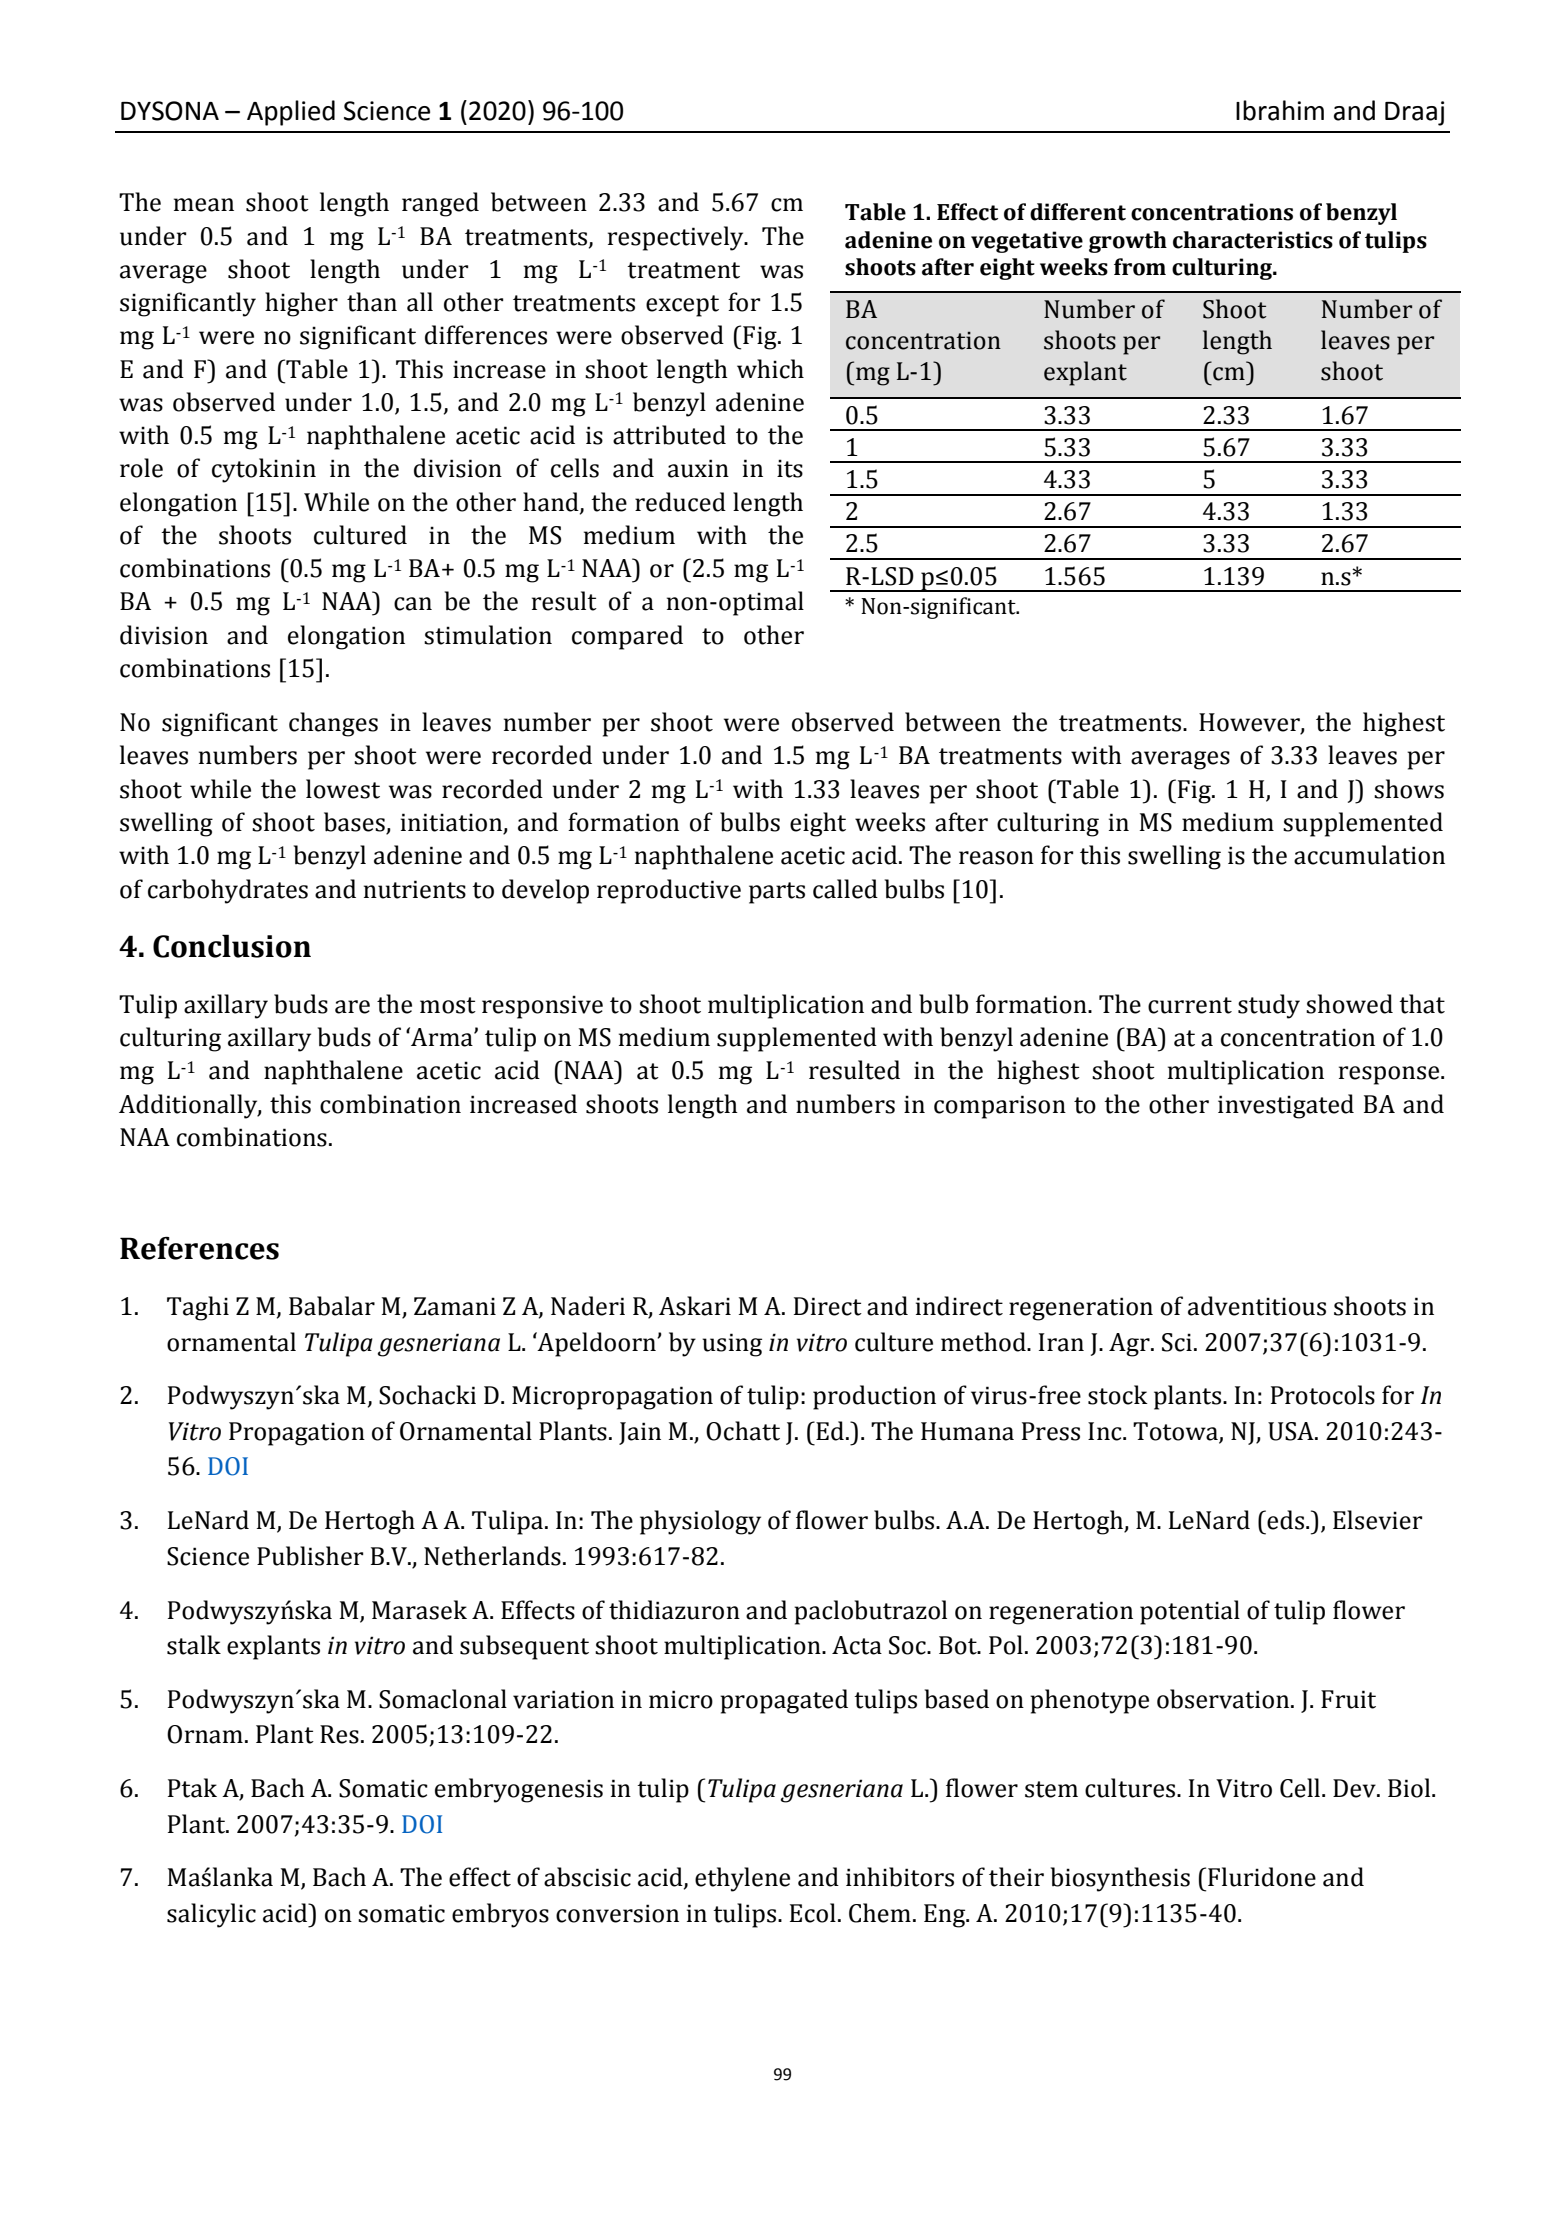 This image has width=1565, height=2213. Describe the element at coordinates (211, 1915) in the image. I see `salicylic` at that location.
